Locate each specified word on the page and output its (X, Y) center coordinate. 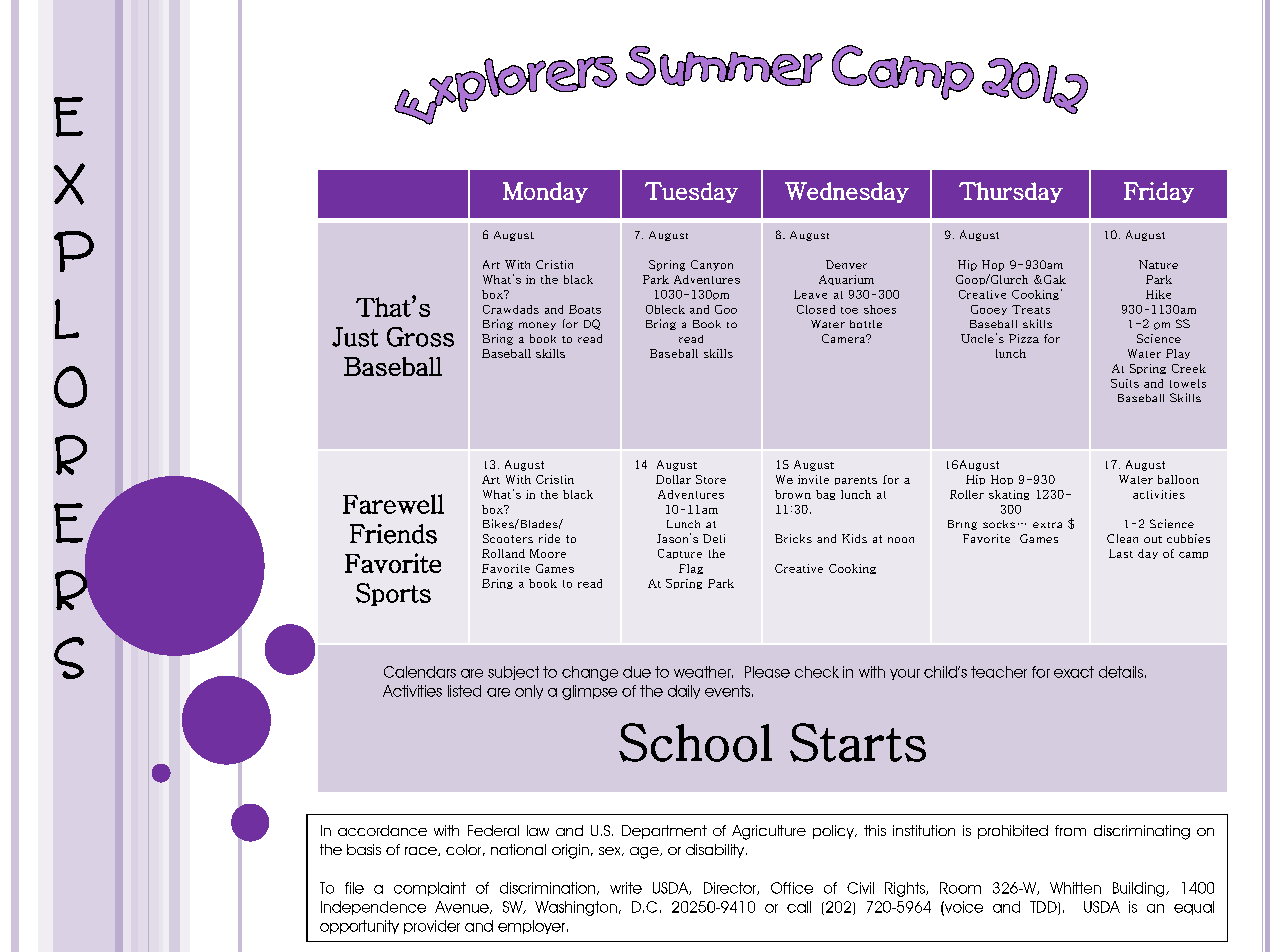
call (799, 907)
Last (1121, 553)
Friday (1159, 192)
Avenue (463, 907)
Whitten (1075, 888)
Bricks (793, 538)
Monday (545, 192)
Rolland (503, 553)
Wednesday (847, 192)
